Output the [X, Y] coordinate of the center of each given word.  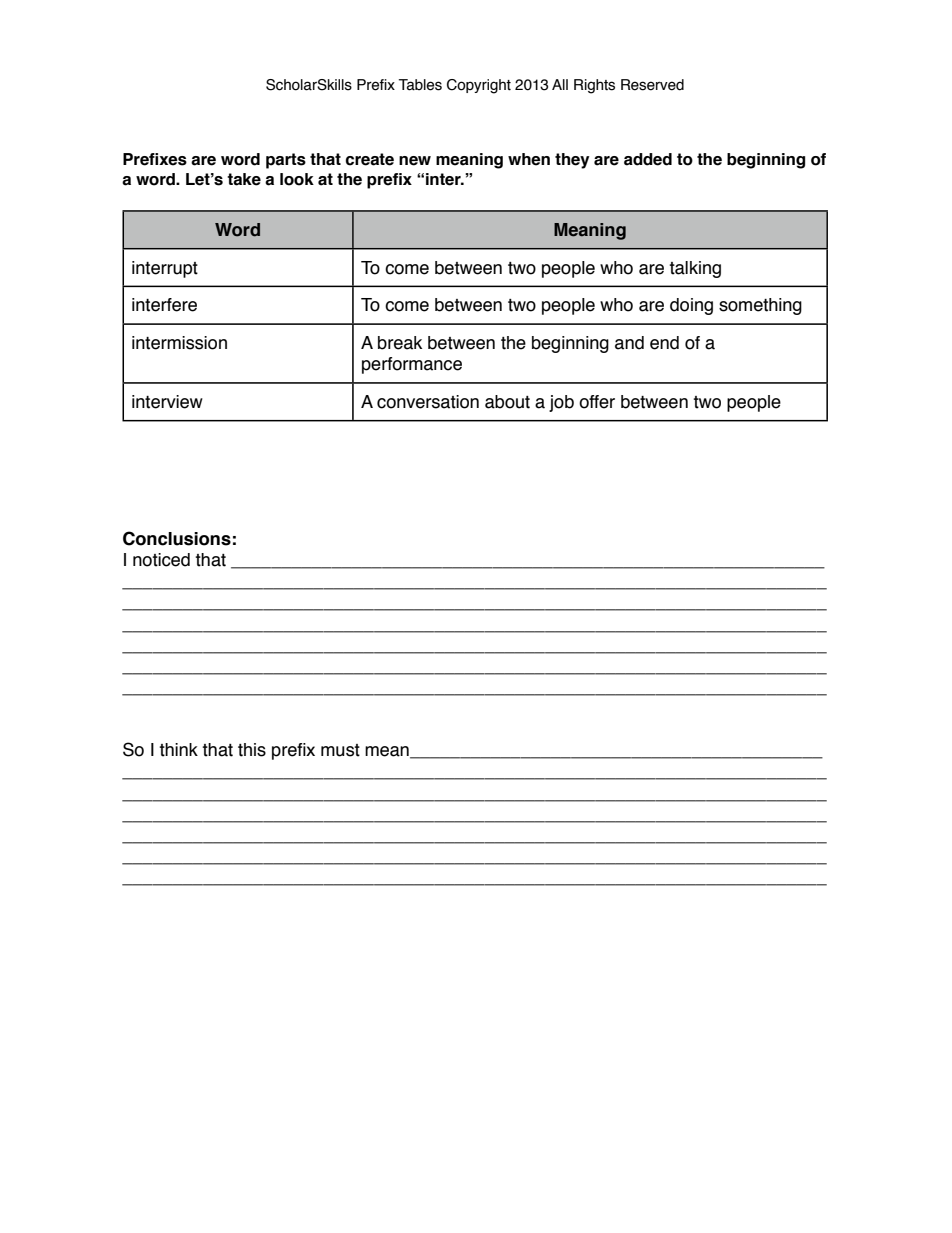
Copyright [479, 86]
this [252, 750]
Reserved [652, 85]
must [340, 750]
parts [286, 161]
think [178, 750]
